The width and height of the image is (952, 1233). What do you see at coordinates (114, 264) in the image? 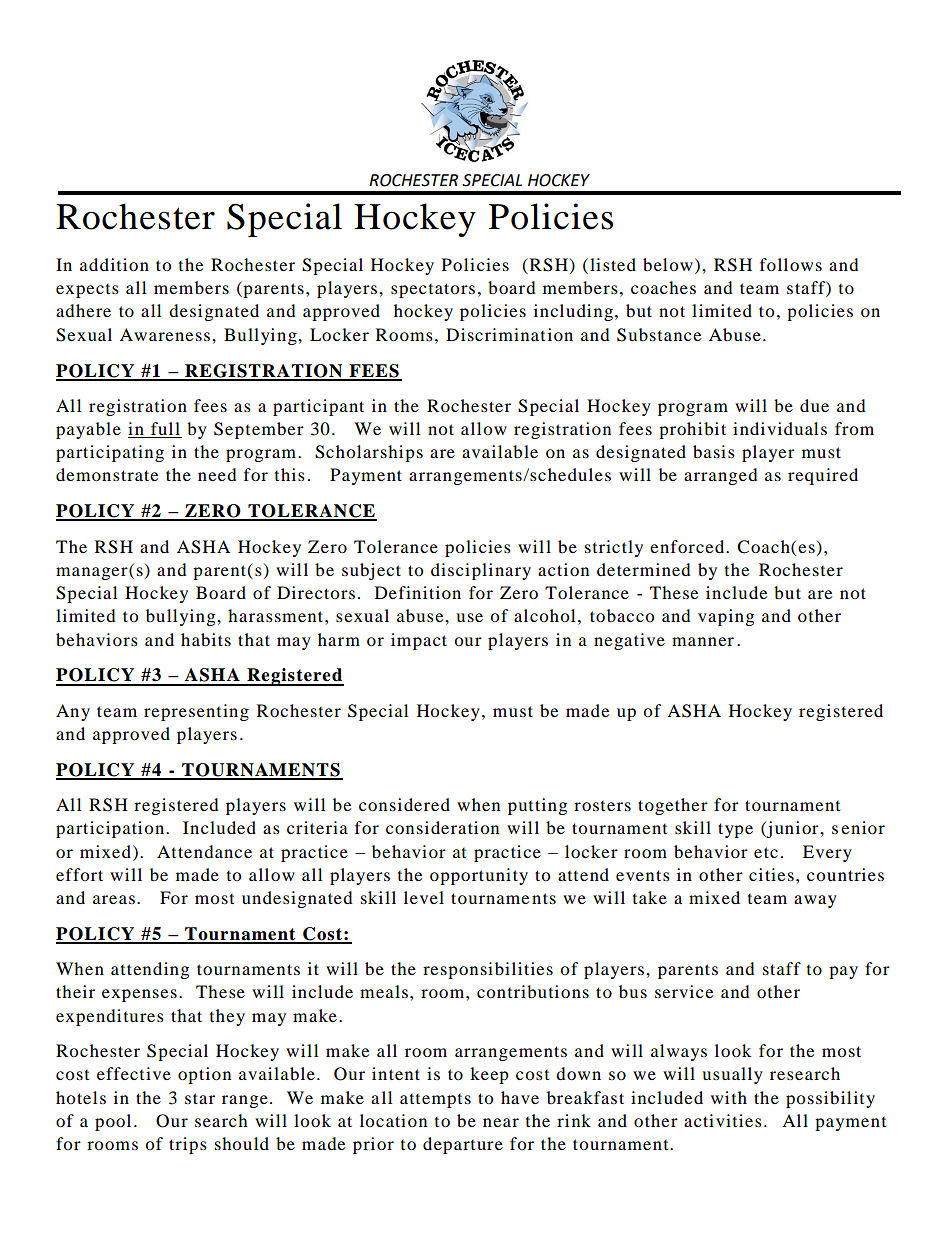
I see `addition` at bounding box center [114, 264].
